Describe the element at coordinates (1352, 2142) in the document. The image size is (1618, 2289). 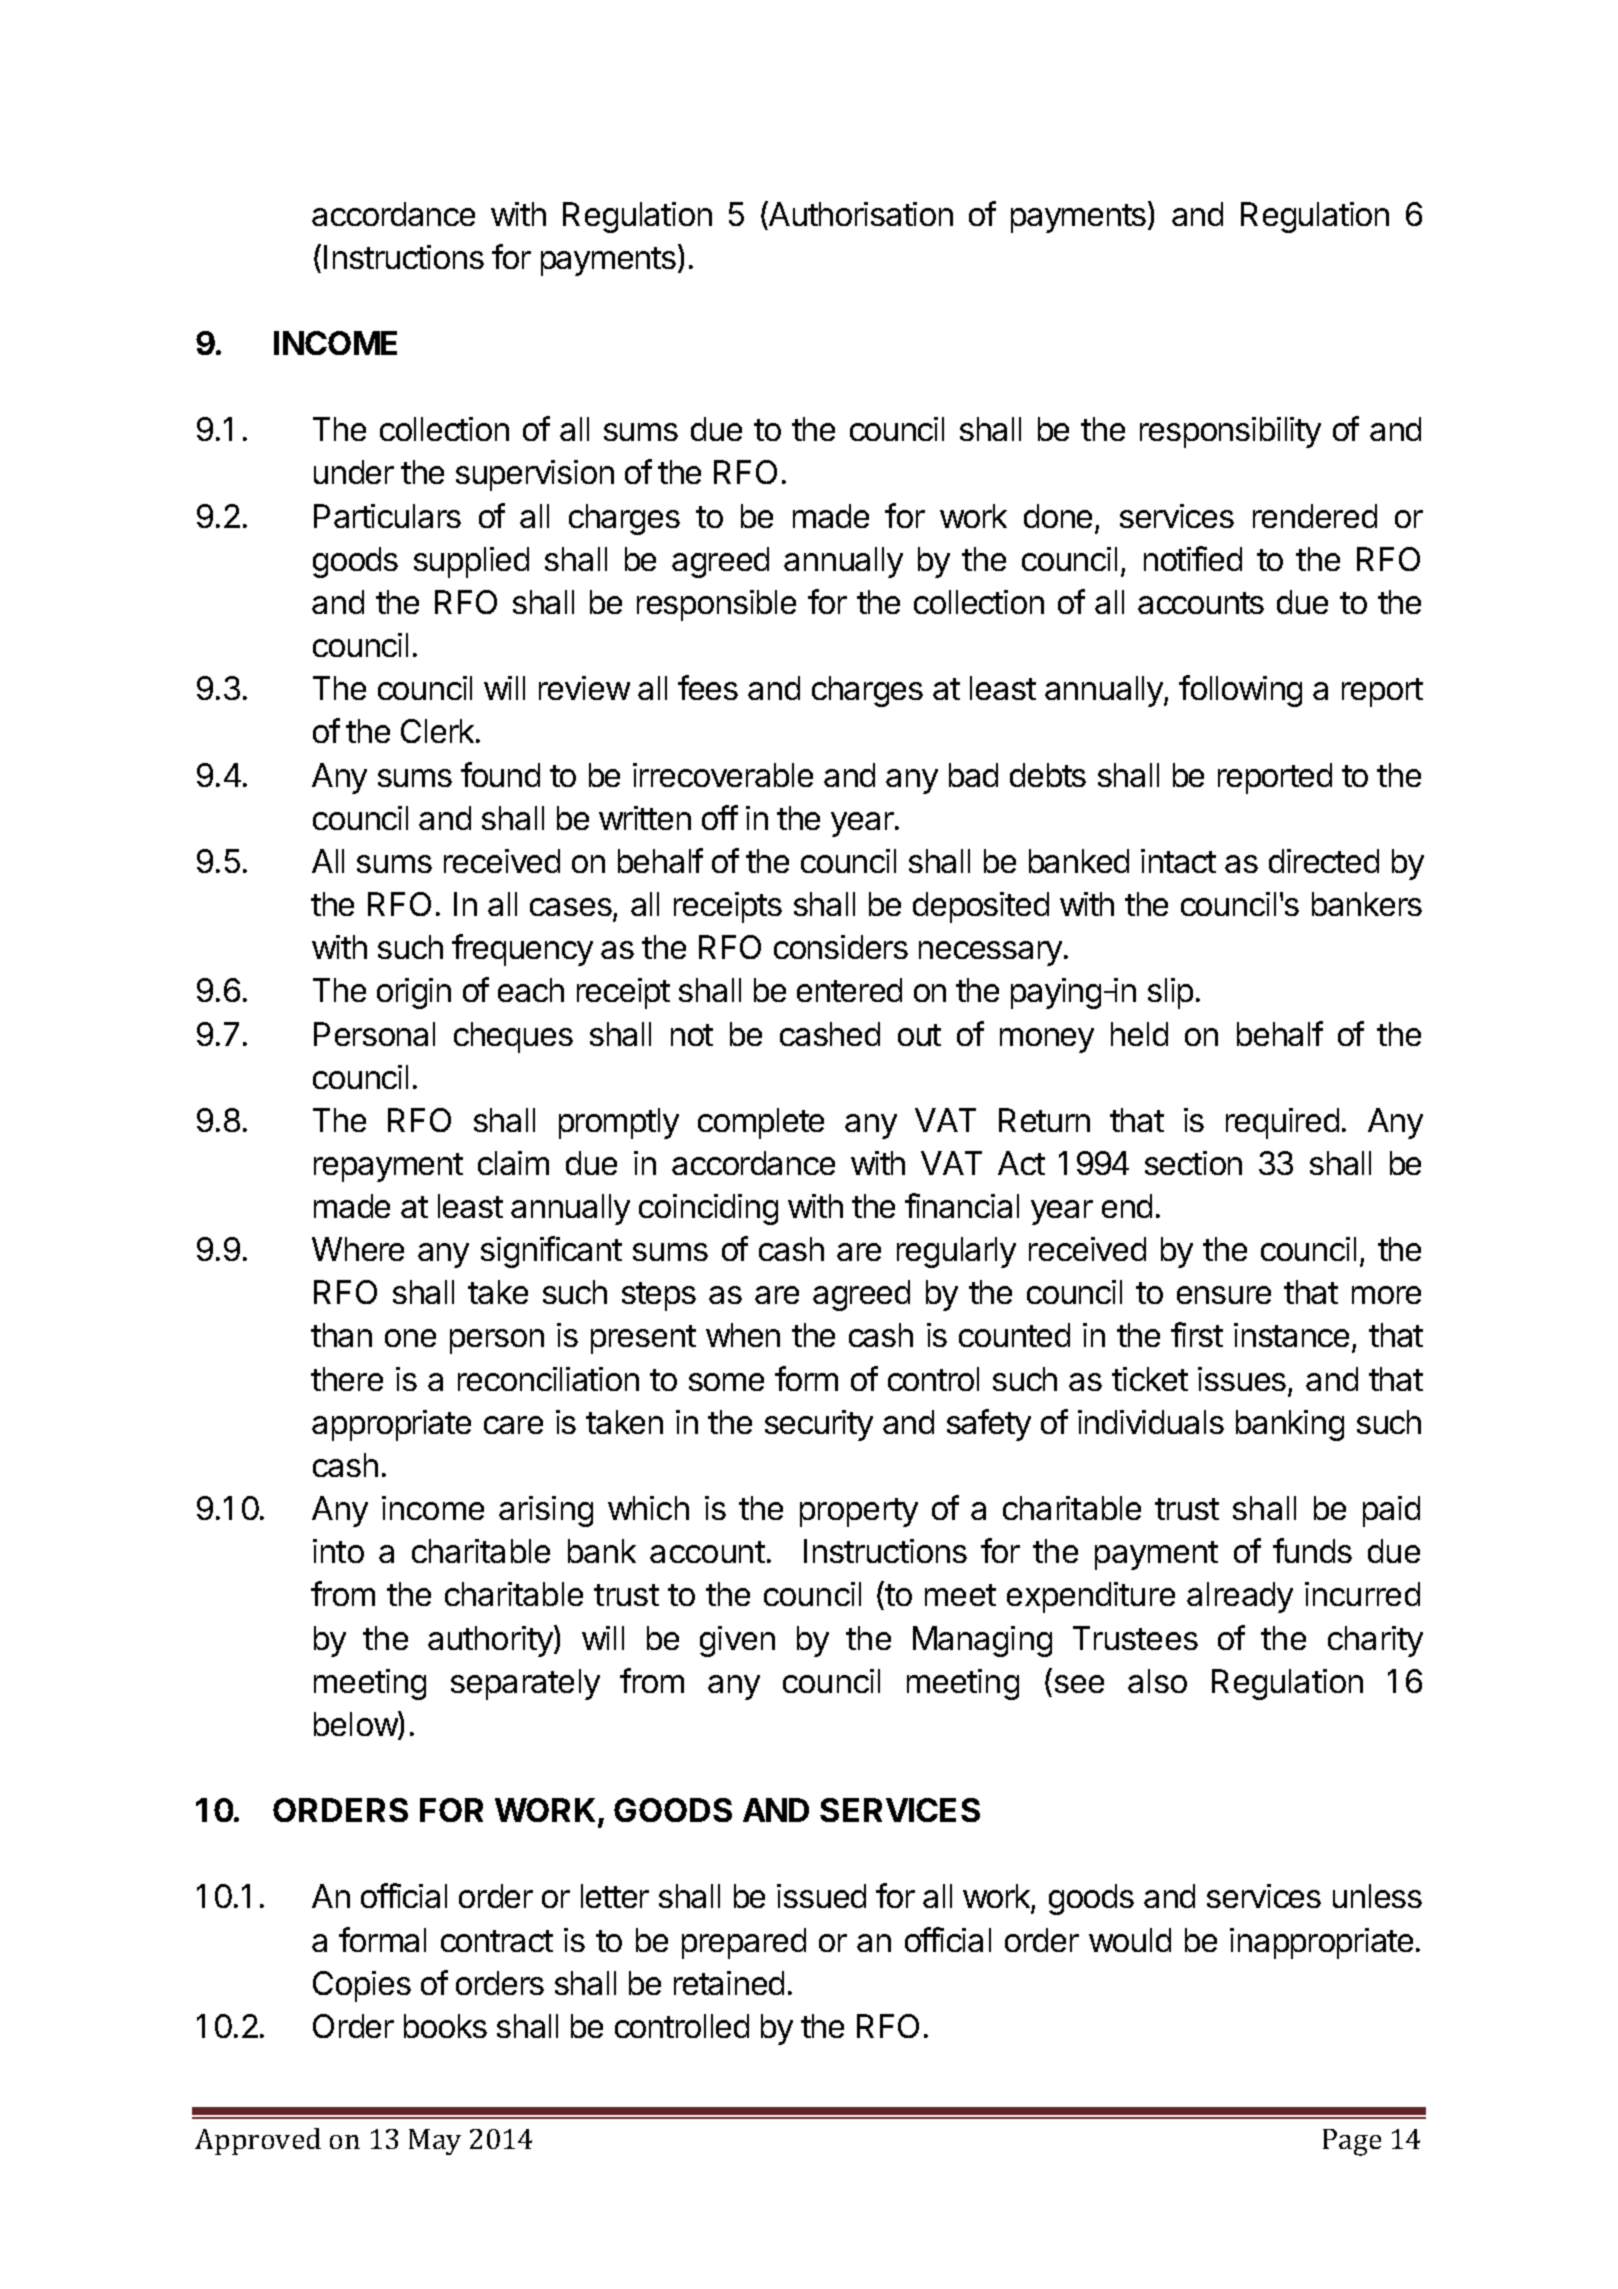
I see `Page` at that location.
